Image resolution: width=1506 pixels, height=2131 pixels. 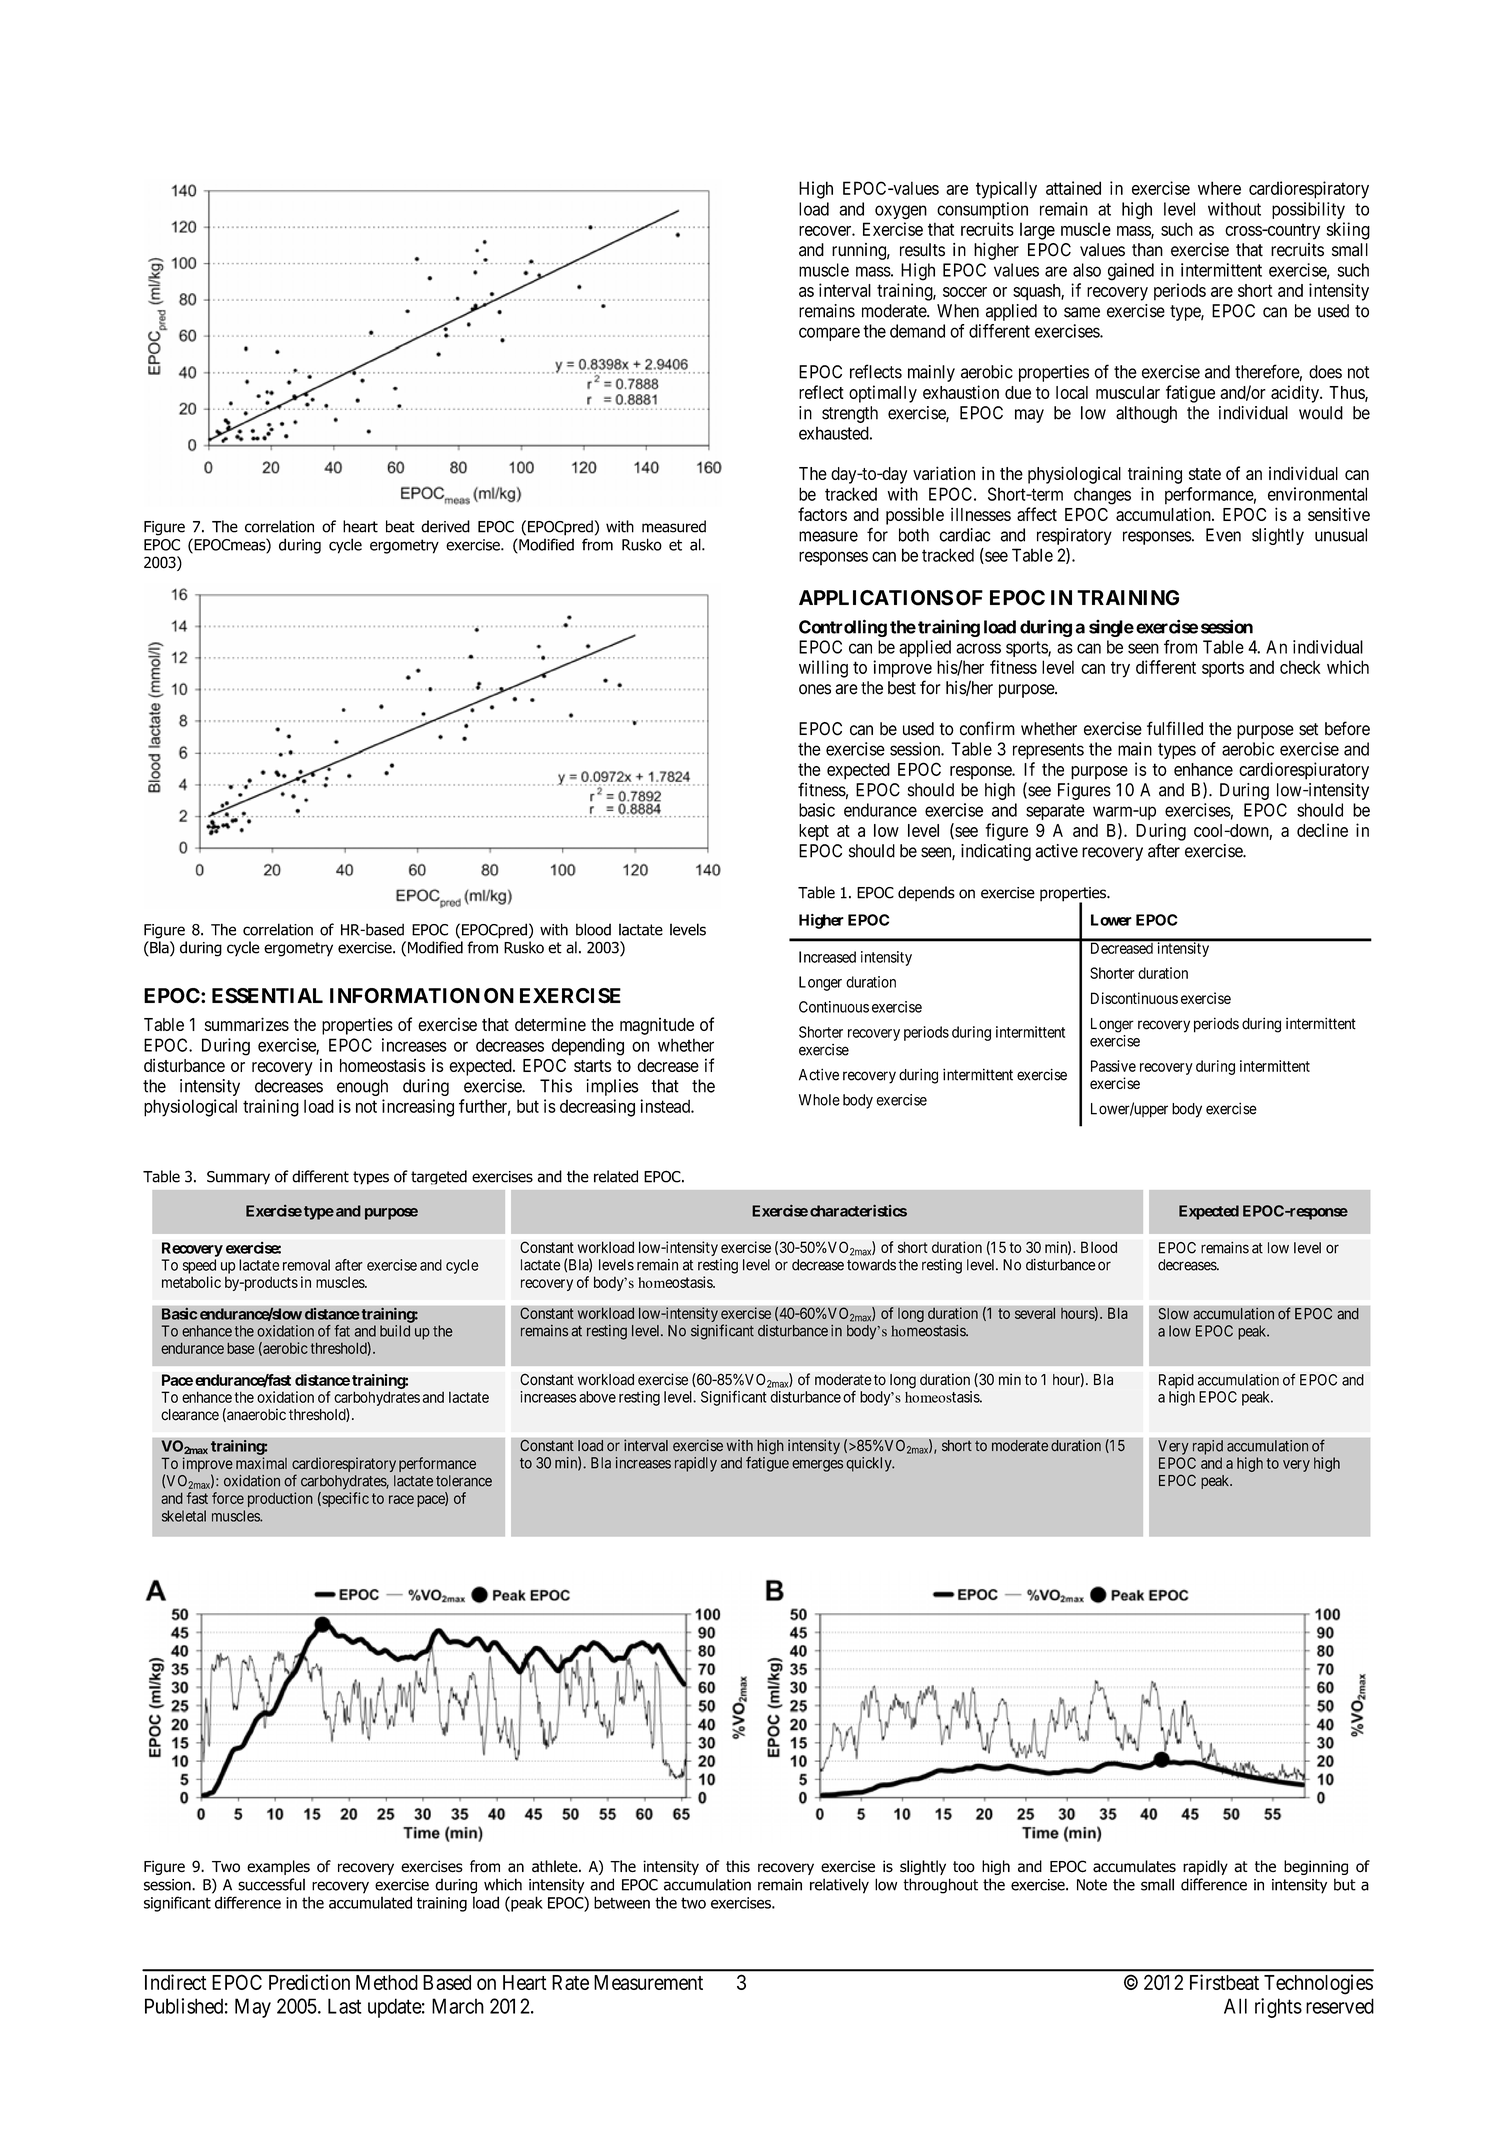 What do you see at coordinates (1175, 728) in the screenshot?
I see `fulfilled` at bounding box center [1175, 728].
